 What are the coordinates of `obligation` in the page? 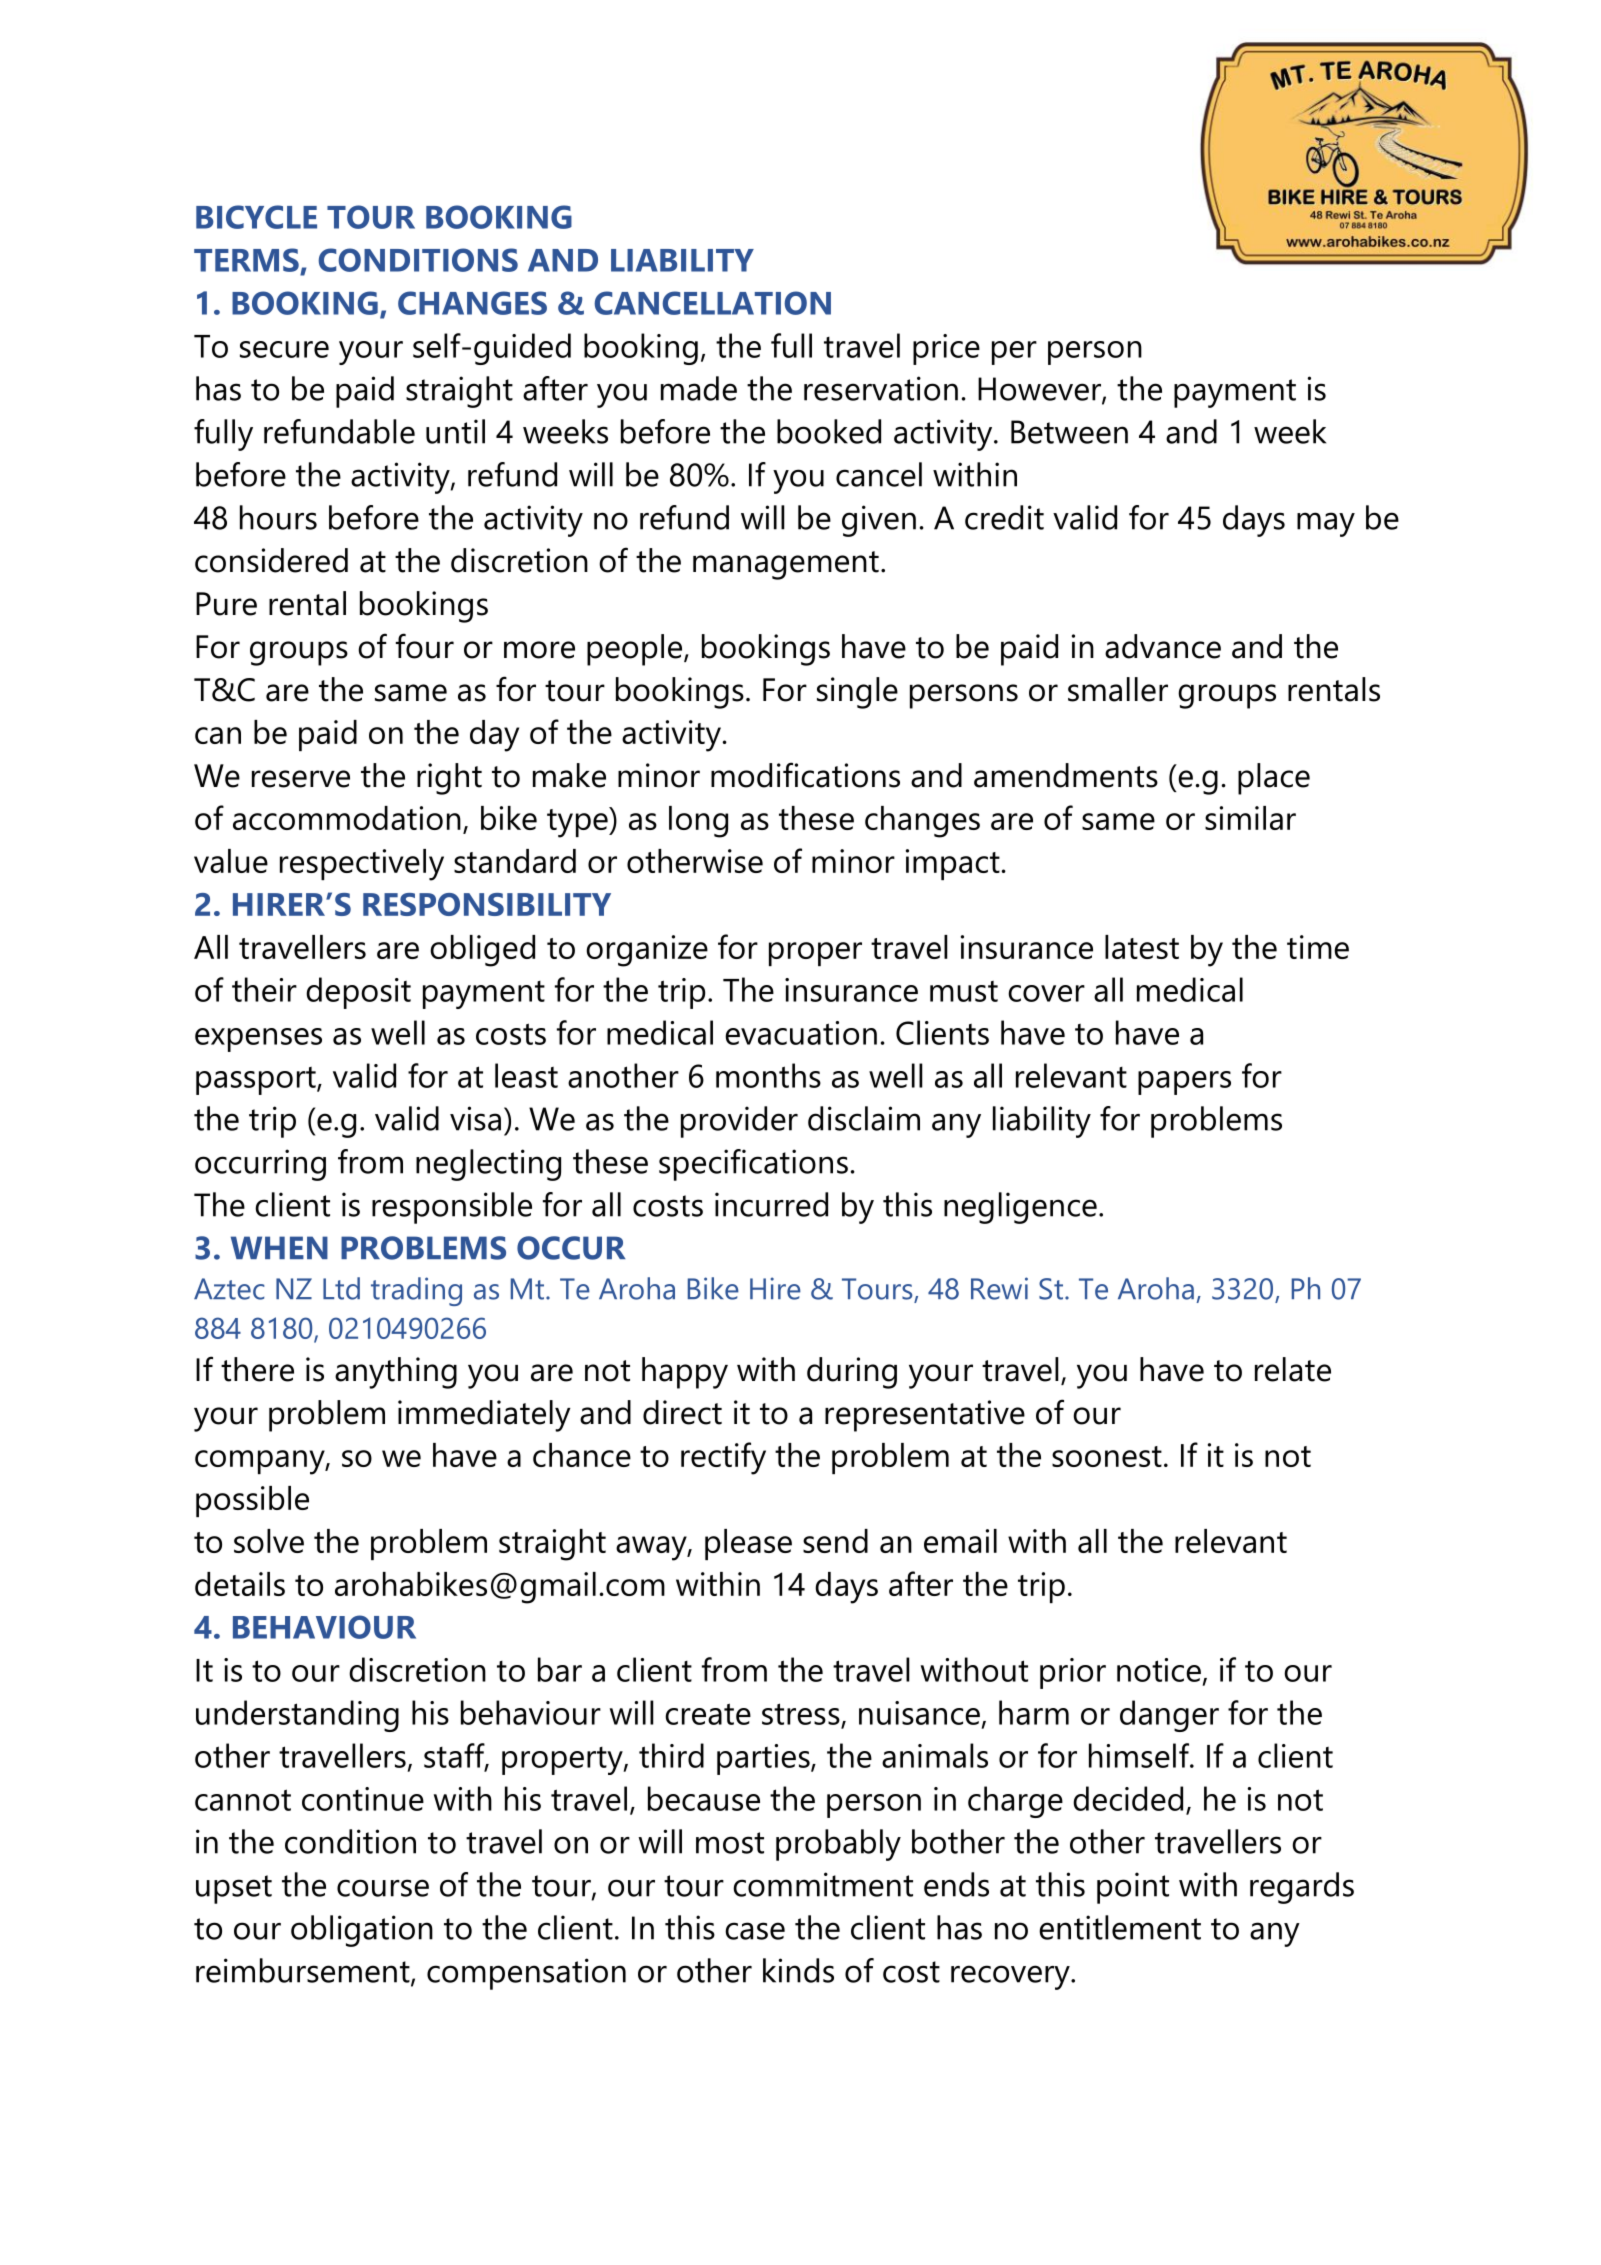 It's located at (362, 1931).
